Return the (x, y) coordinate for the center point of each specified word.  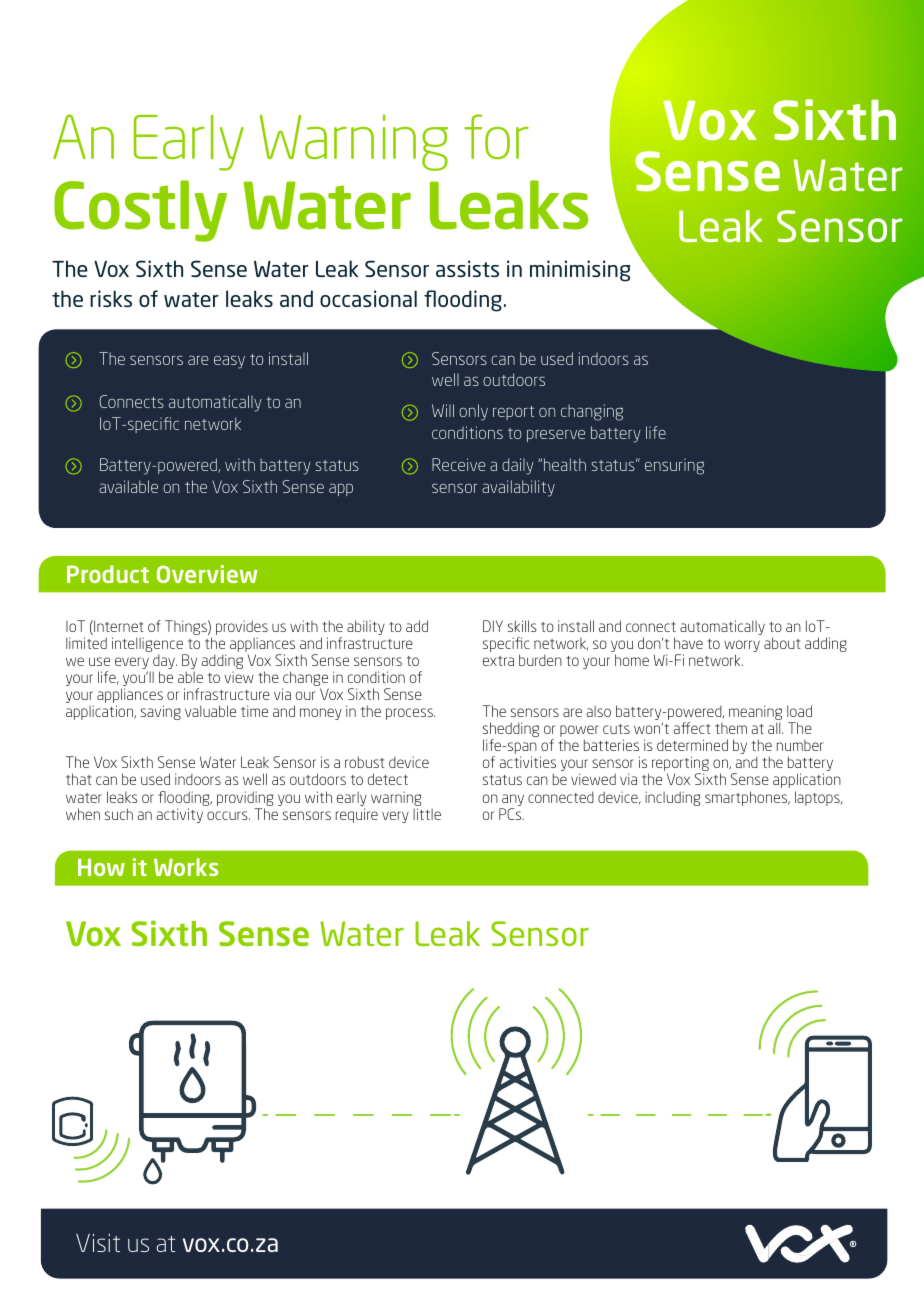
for (496, 136)
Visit (98, 1242)
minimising (580, 271)
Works (186, 867)
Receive (459, 464)
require (357, 815)
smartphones (747, 798)
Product (108, 574)
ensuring (674, 466)
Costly (140, 211)
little (427, 814)
